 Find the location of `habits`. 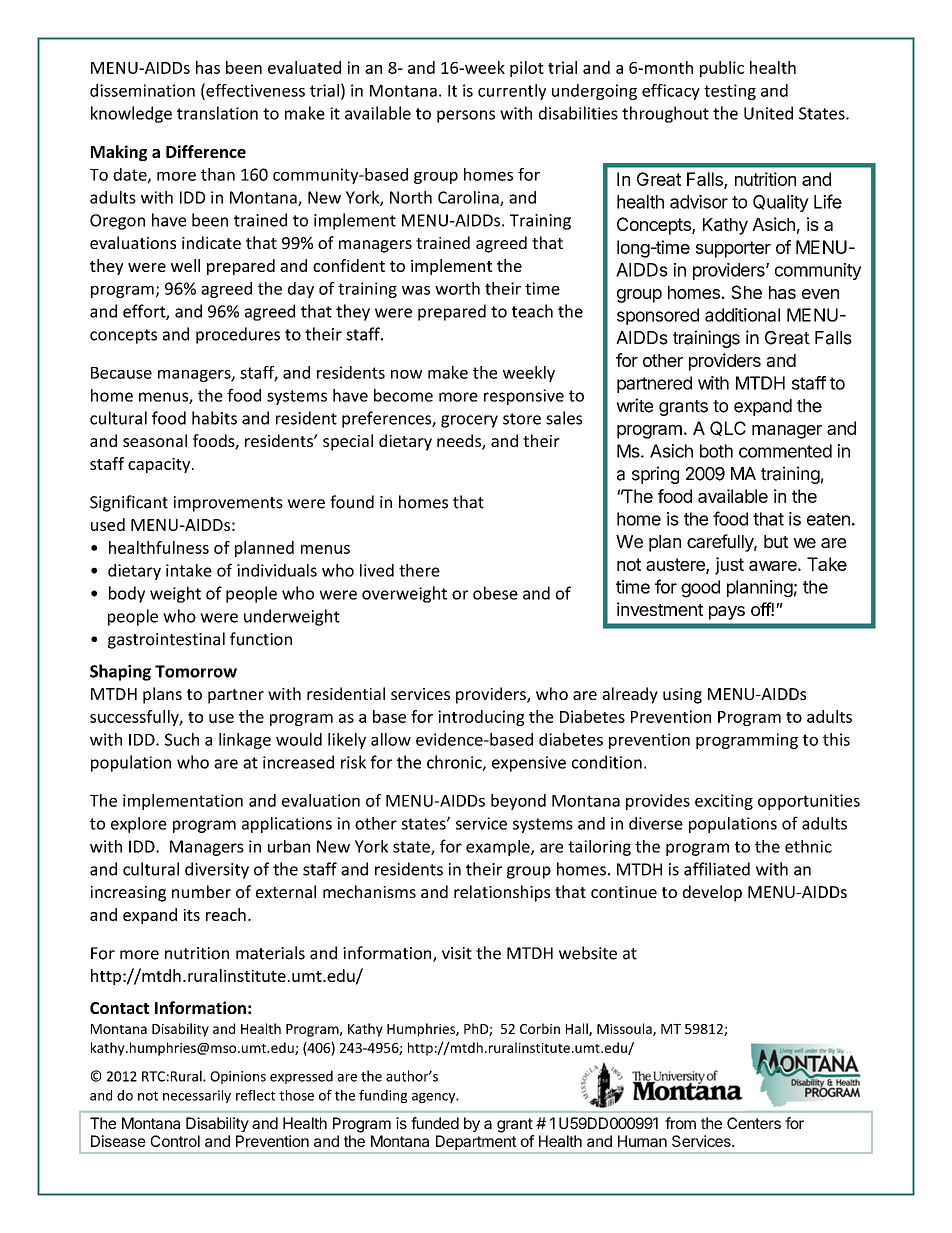

habits is located at coordinates (214, 418).
